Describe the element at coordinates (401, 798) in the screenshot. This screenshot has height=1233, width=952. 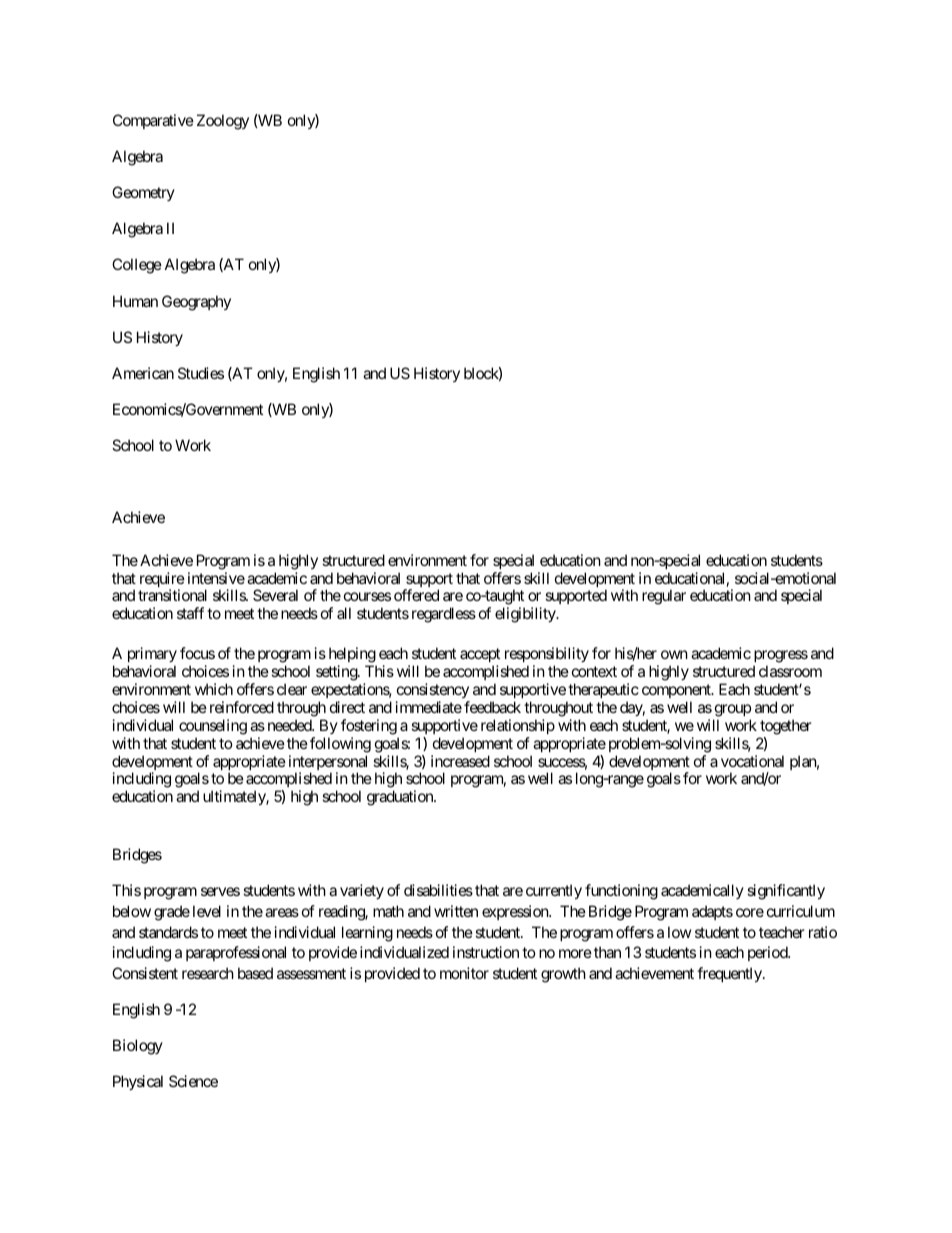
I see `graduation` at that location.
